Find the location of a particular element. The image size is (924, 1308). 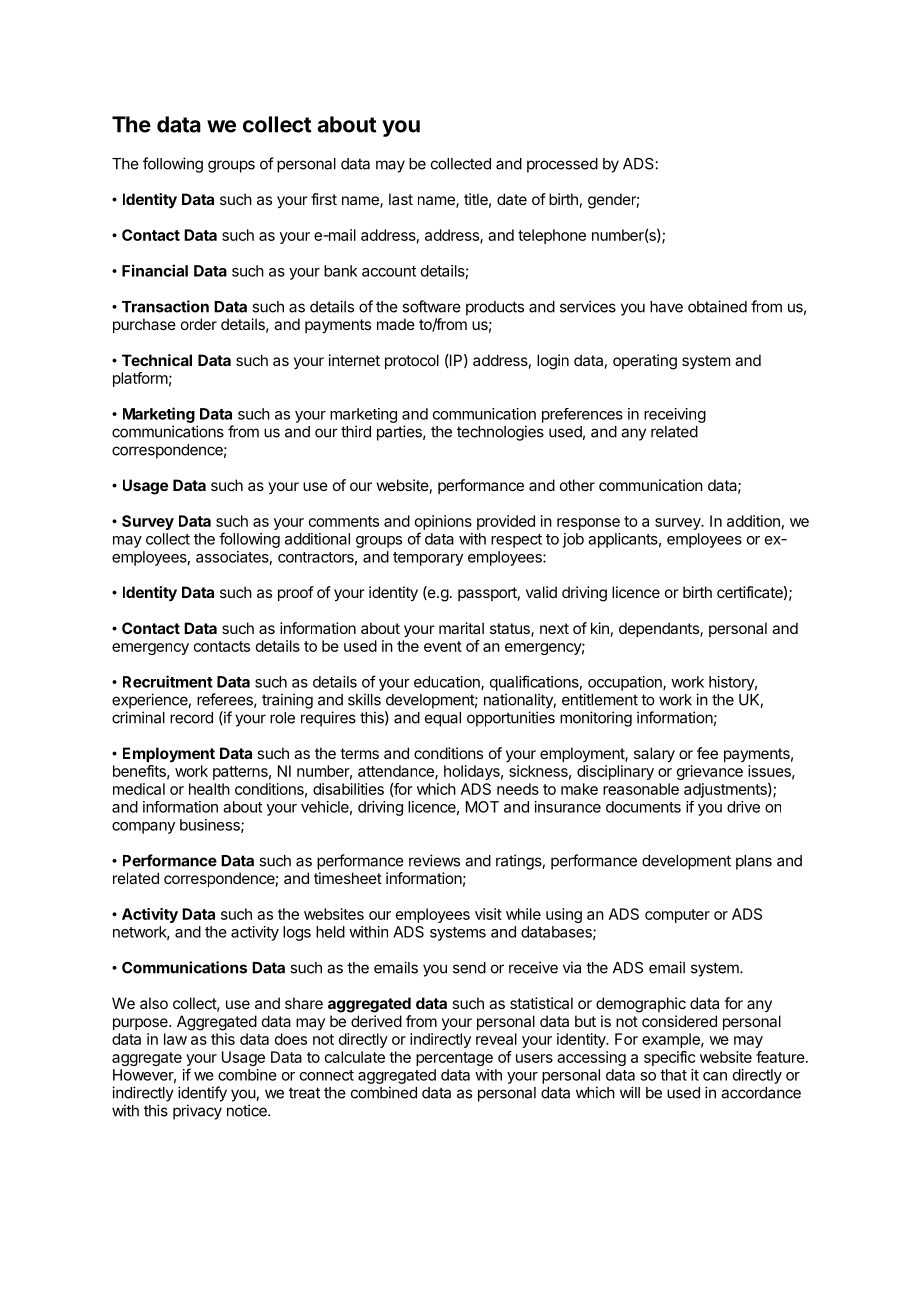

processed is located at coordinates (562, 165).
